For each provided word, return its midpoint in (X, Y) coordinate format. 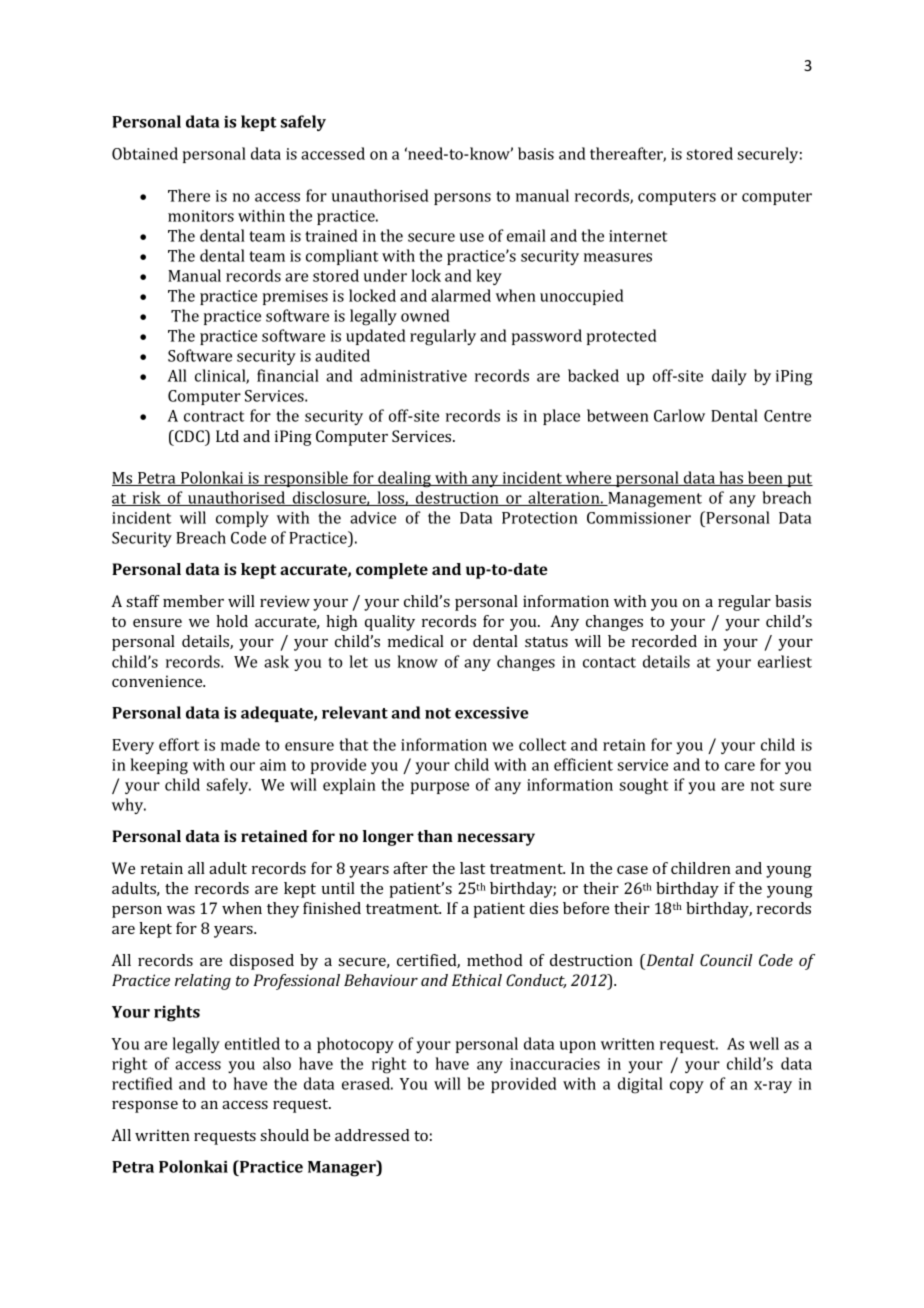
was (181, 910)
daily (729, 377)
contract (214, 416)
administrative (413, 375)
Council (726, 960)
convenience (158, 681)
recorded (664, 641)
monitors (201, 216)
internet (638, 236)
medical (416, 641)
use (472, 237)
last (472, 868)
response (145, 1107)
